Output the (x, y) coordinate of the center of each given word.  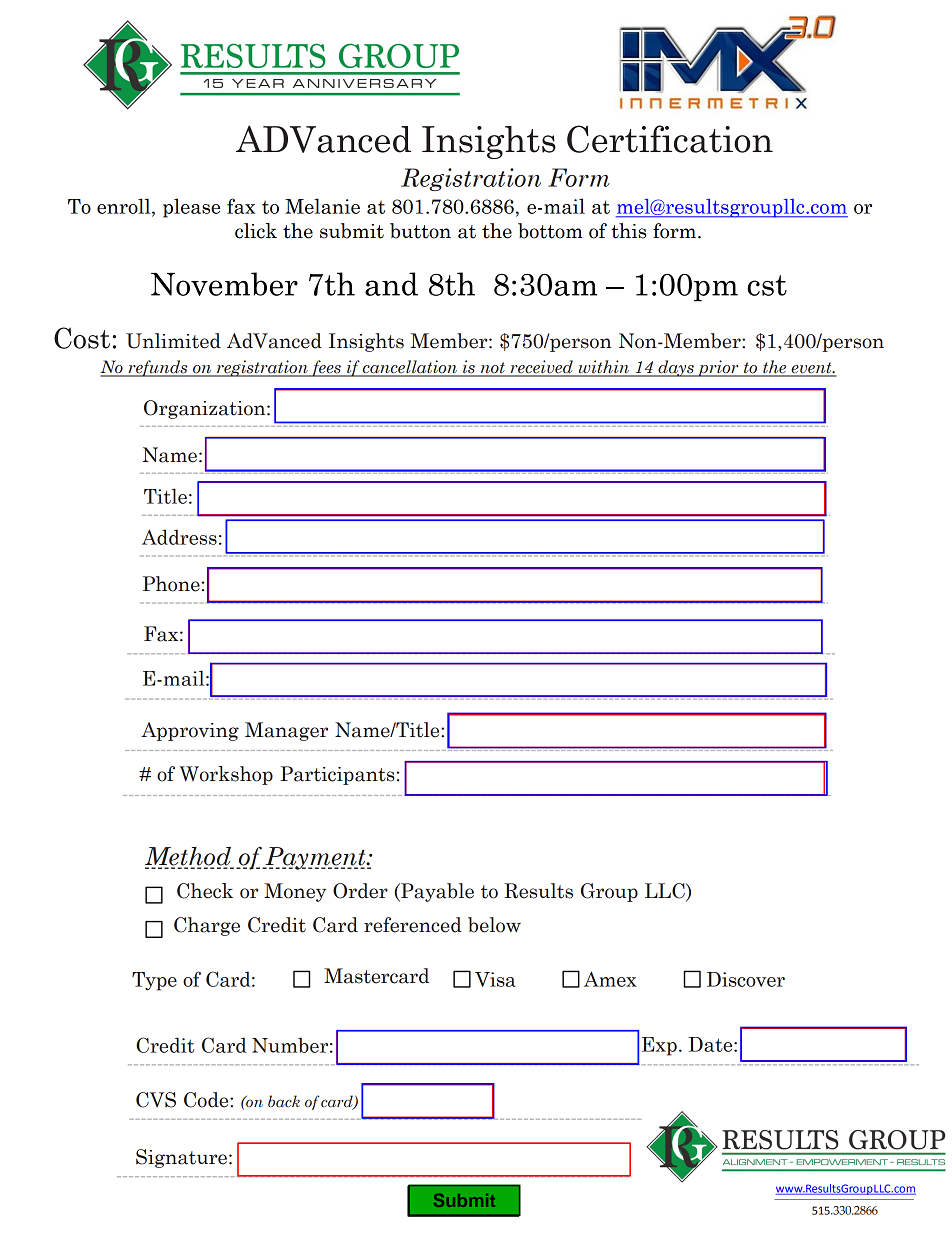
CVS (156, 1100)
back (284, 1101)
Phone (171, 584)
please (191, 208)
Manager (286, 731)
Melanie (322, 206)
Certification (670, 139)
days (676, 368)
